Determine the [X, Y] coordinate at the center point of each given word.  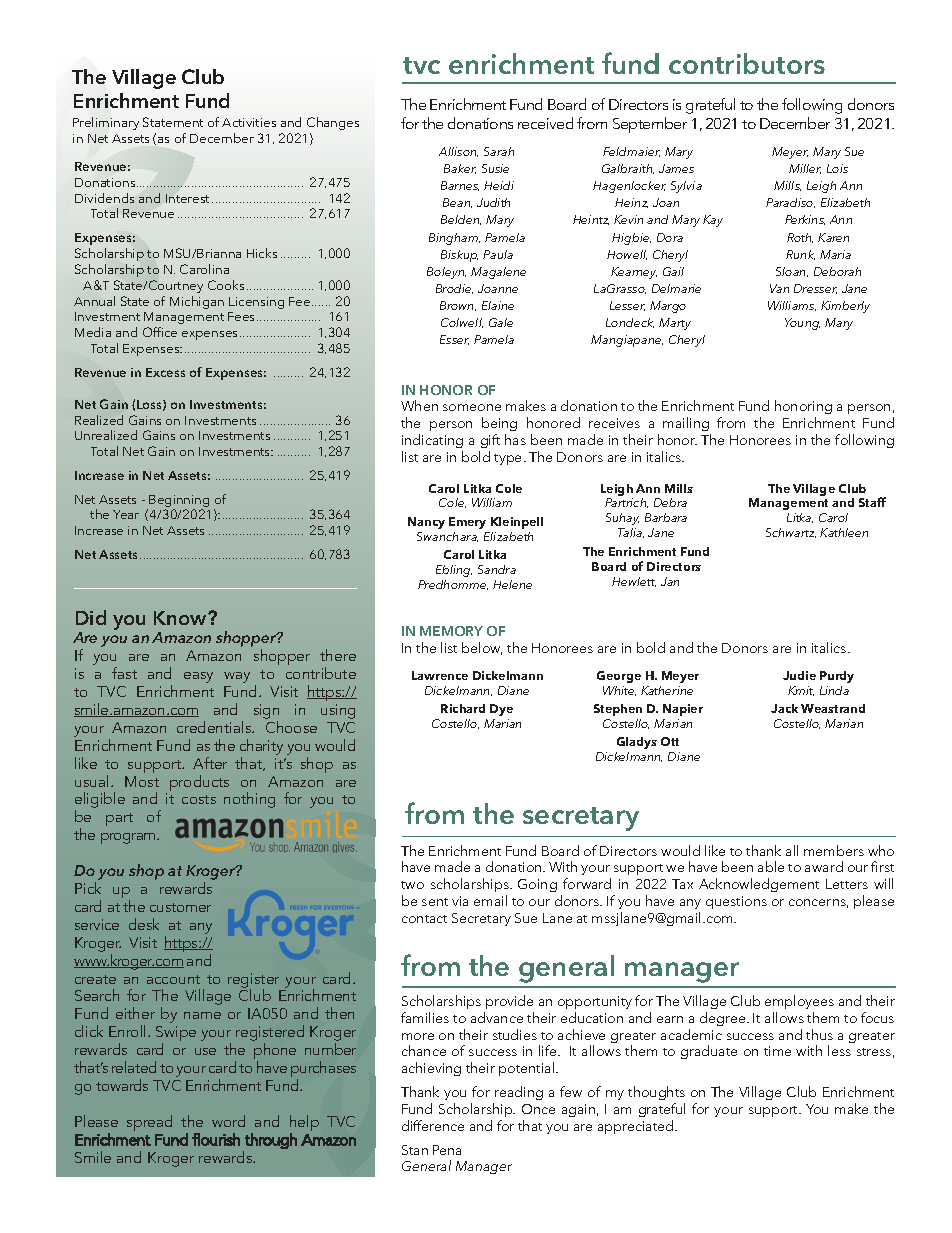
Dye [501, 710]
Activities [249, 122]
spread [149, 1123]
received [545, 123]
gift [490, 441]
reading [519, 1093]
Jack [784, 708]
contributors [747, 63]
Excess [165, 372]
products [199, 783]
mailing [686, 424]
